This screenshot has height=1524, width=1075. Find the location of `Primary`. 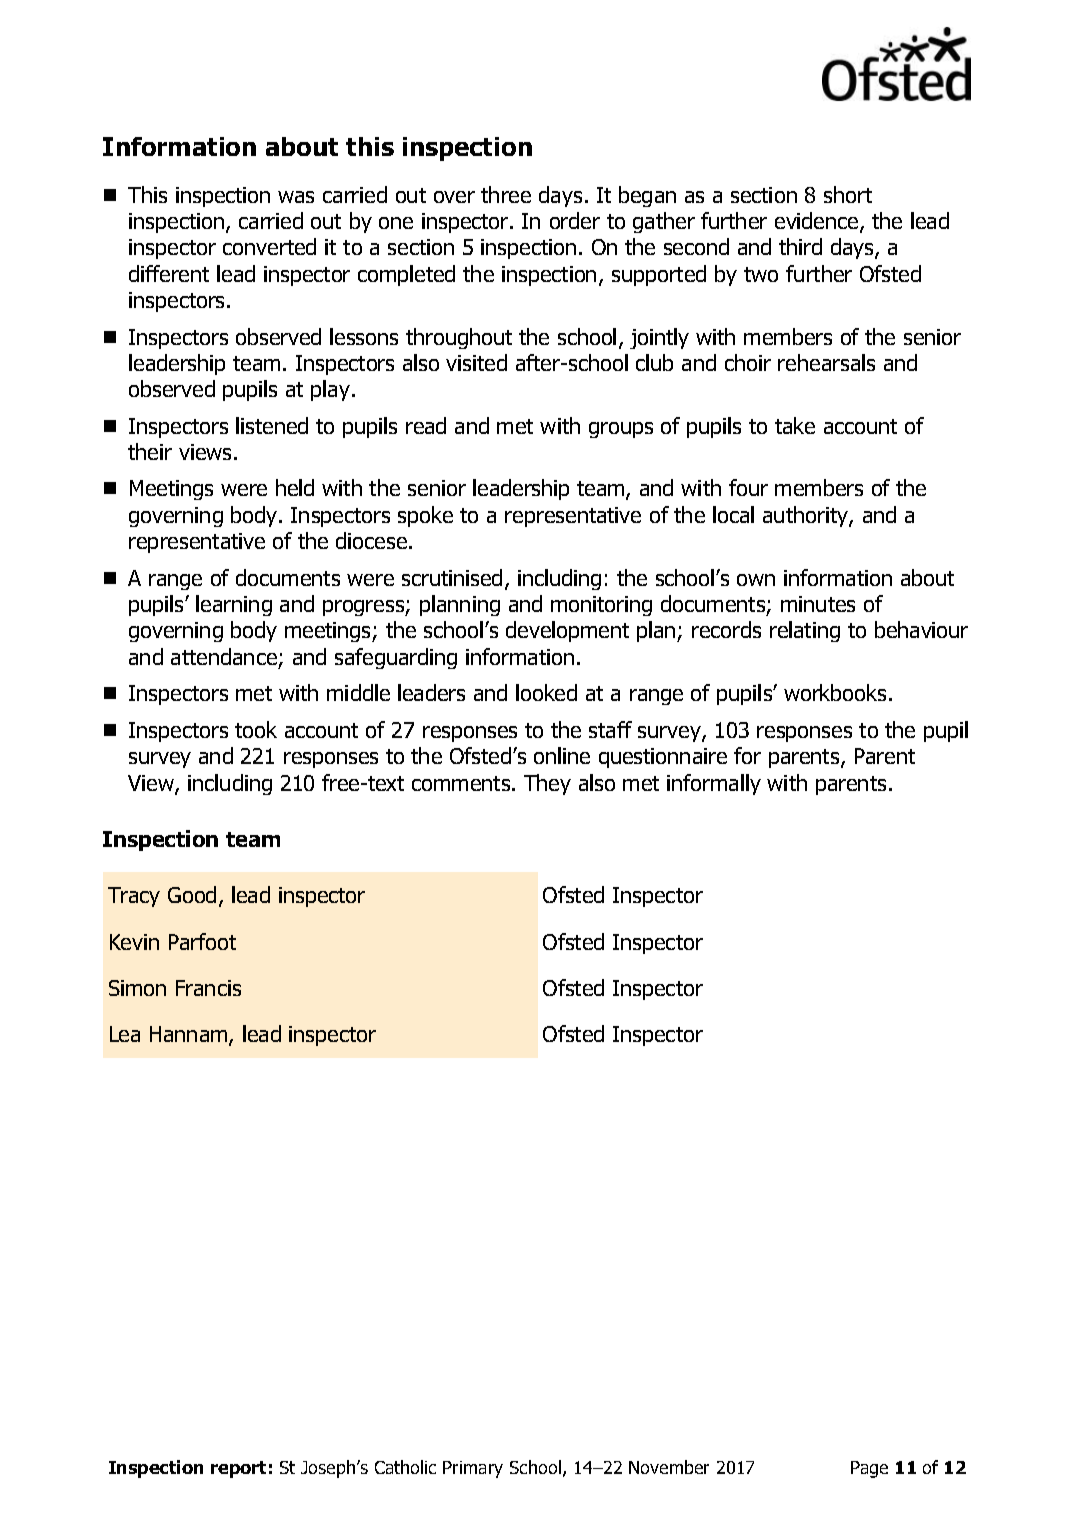

Primary is located at coordinates (473, 1469).
